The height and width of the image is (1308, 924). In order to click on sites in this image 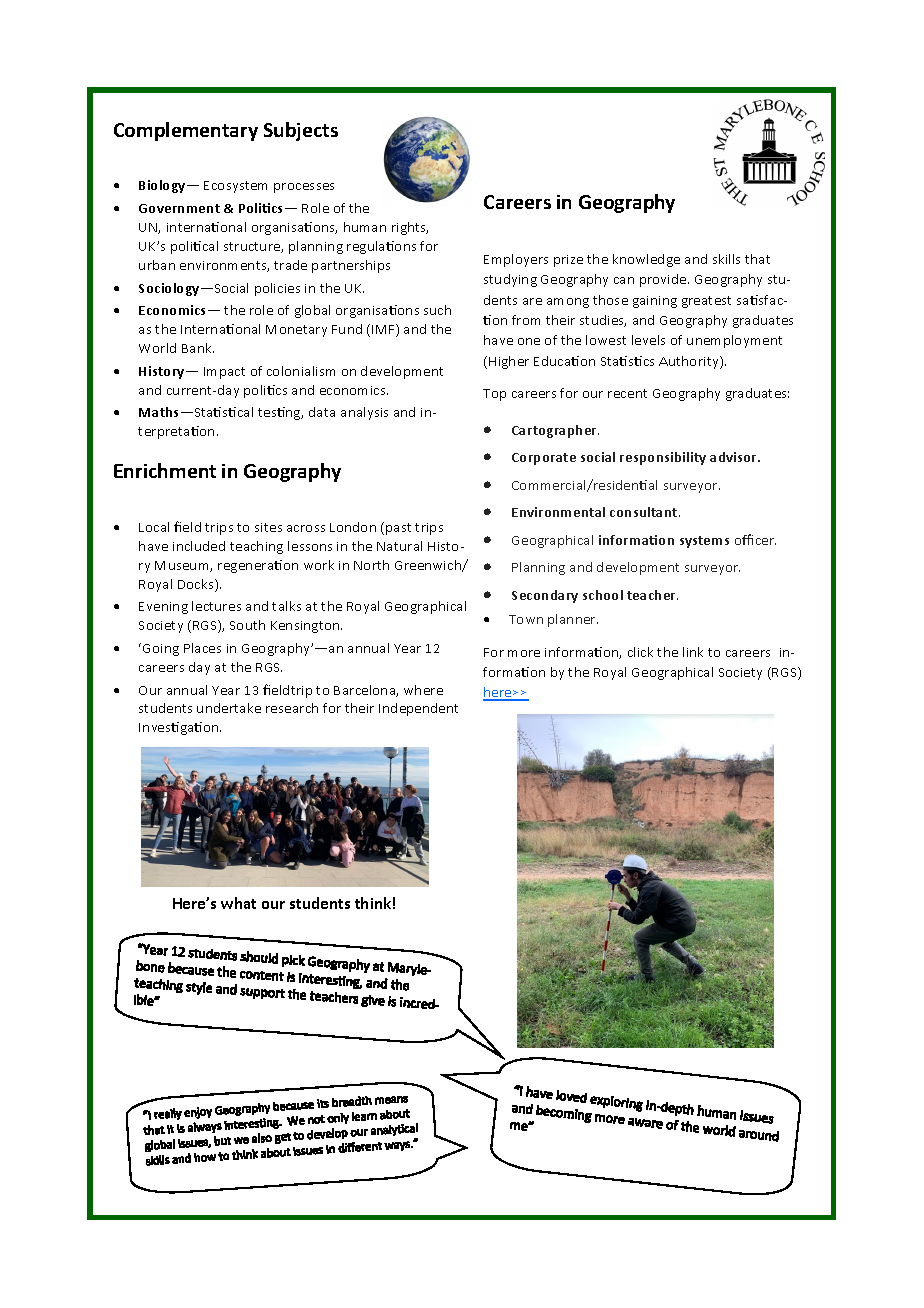, I will do `click(268, 527)`.
